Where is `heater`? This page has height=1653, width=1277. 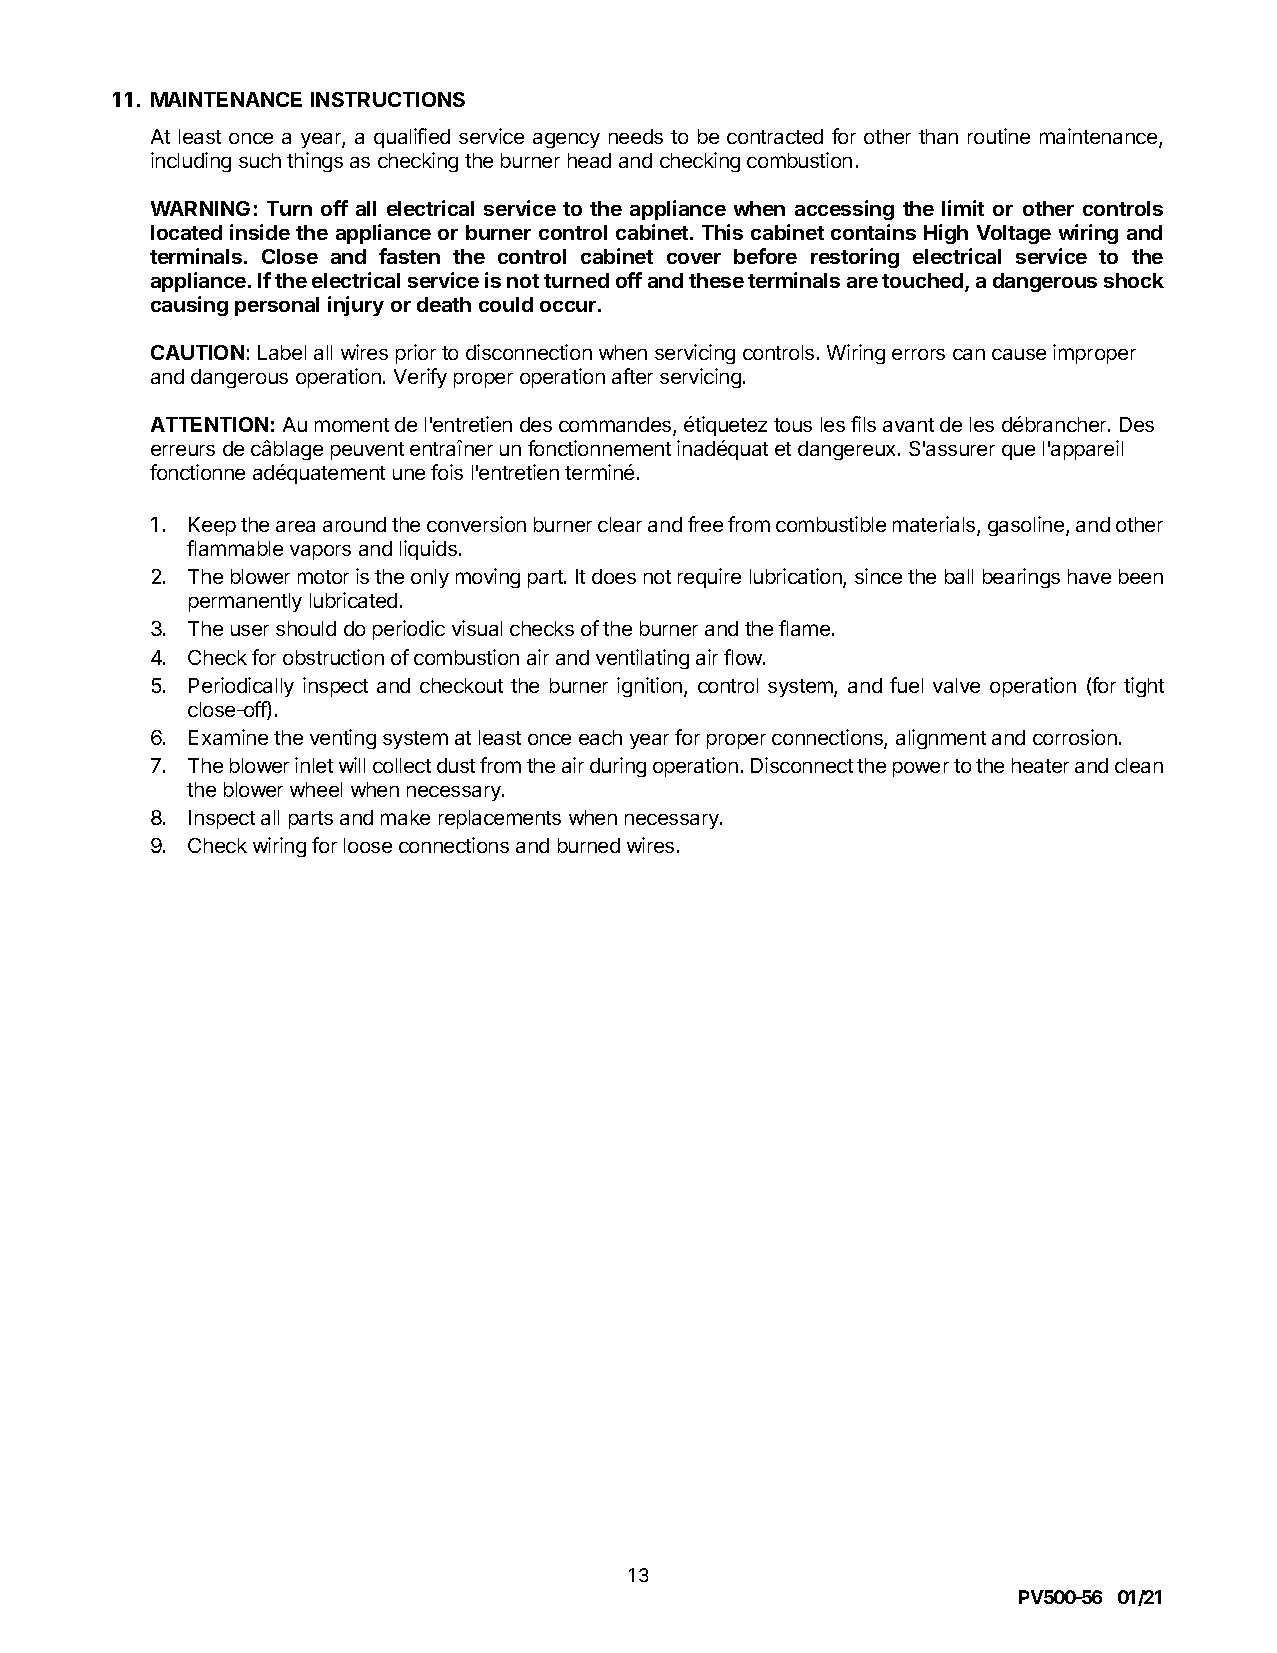
heater is located at coordinates (1040, 765).
